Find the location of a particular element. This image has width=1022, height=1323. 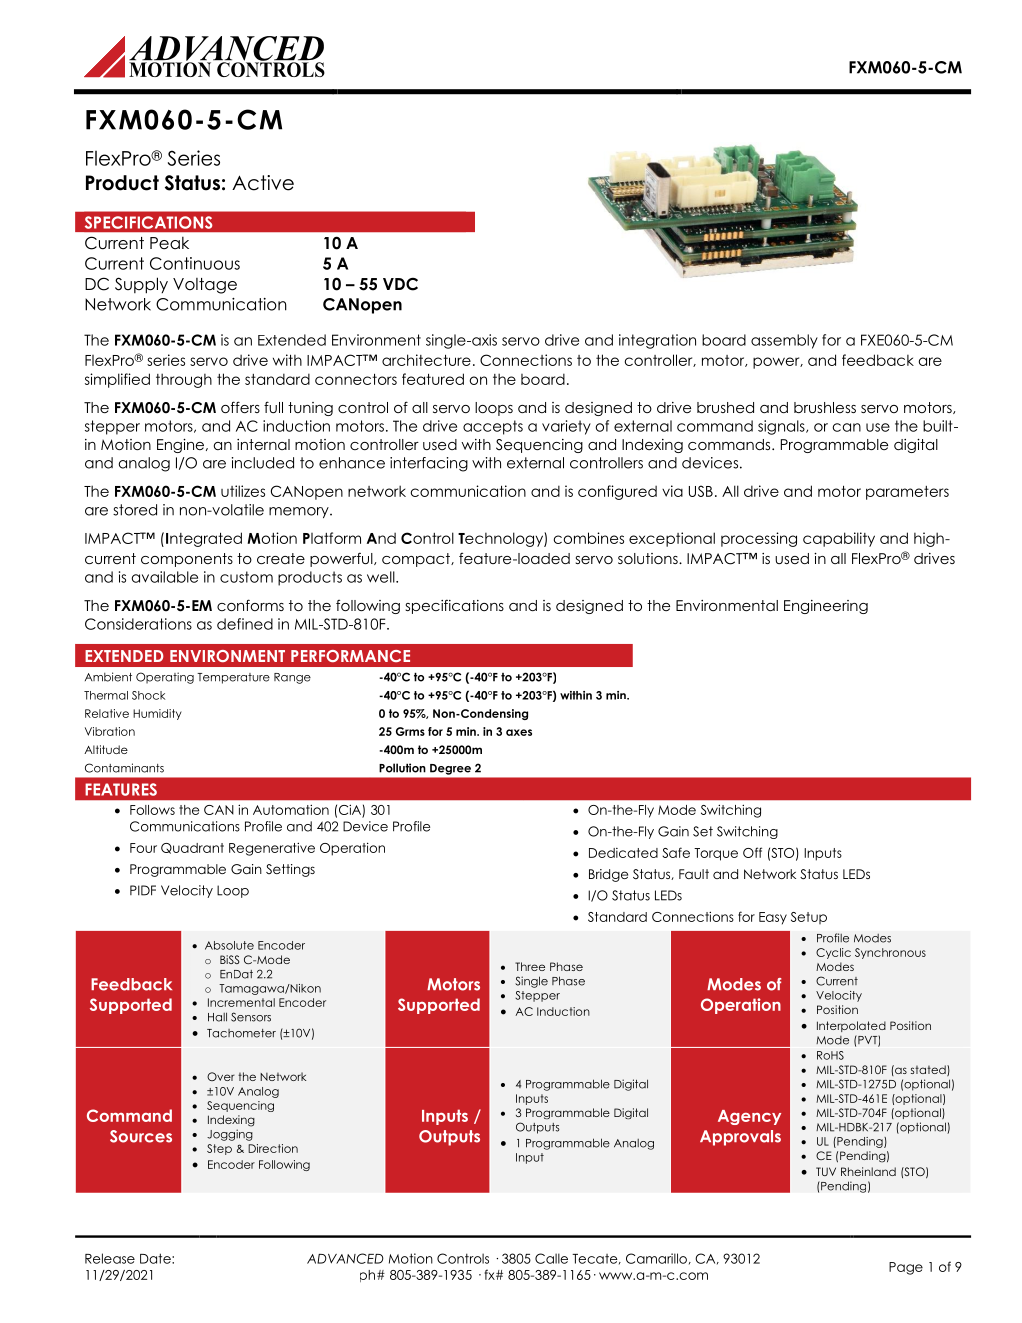

Peak is located at coordinates (169, 243).
